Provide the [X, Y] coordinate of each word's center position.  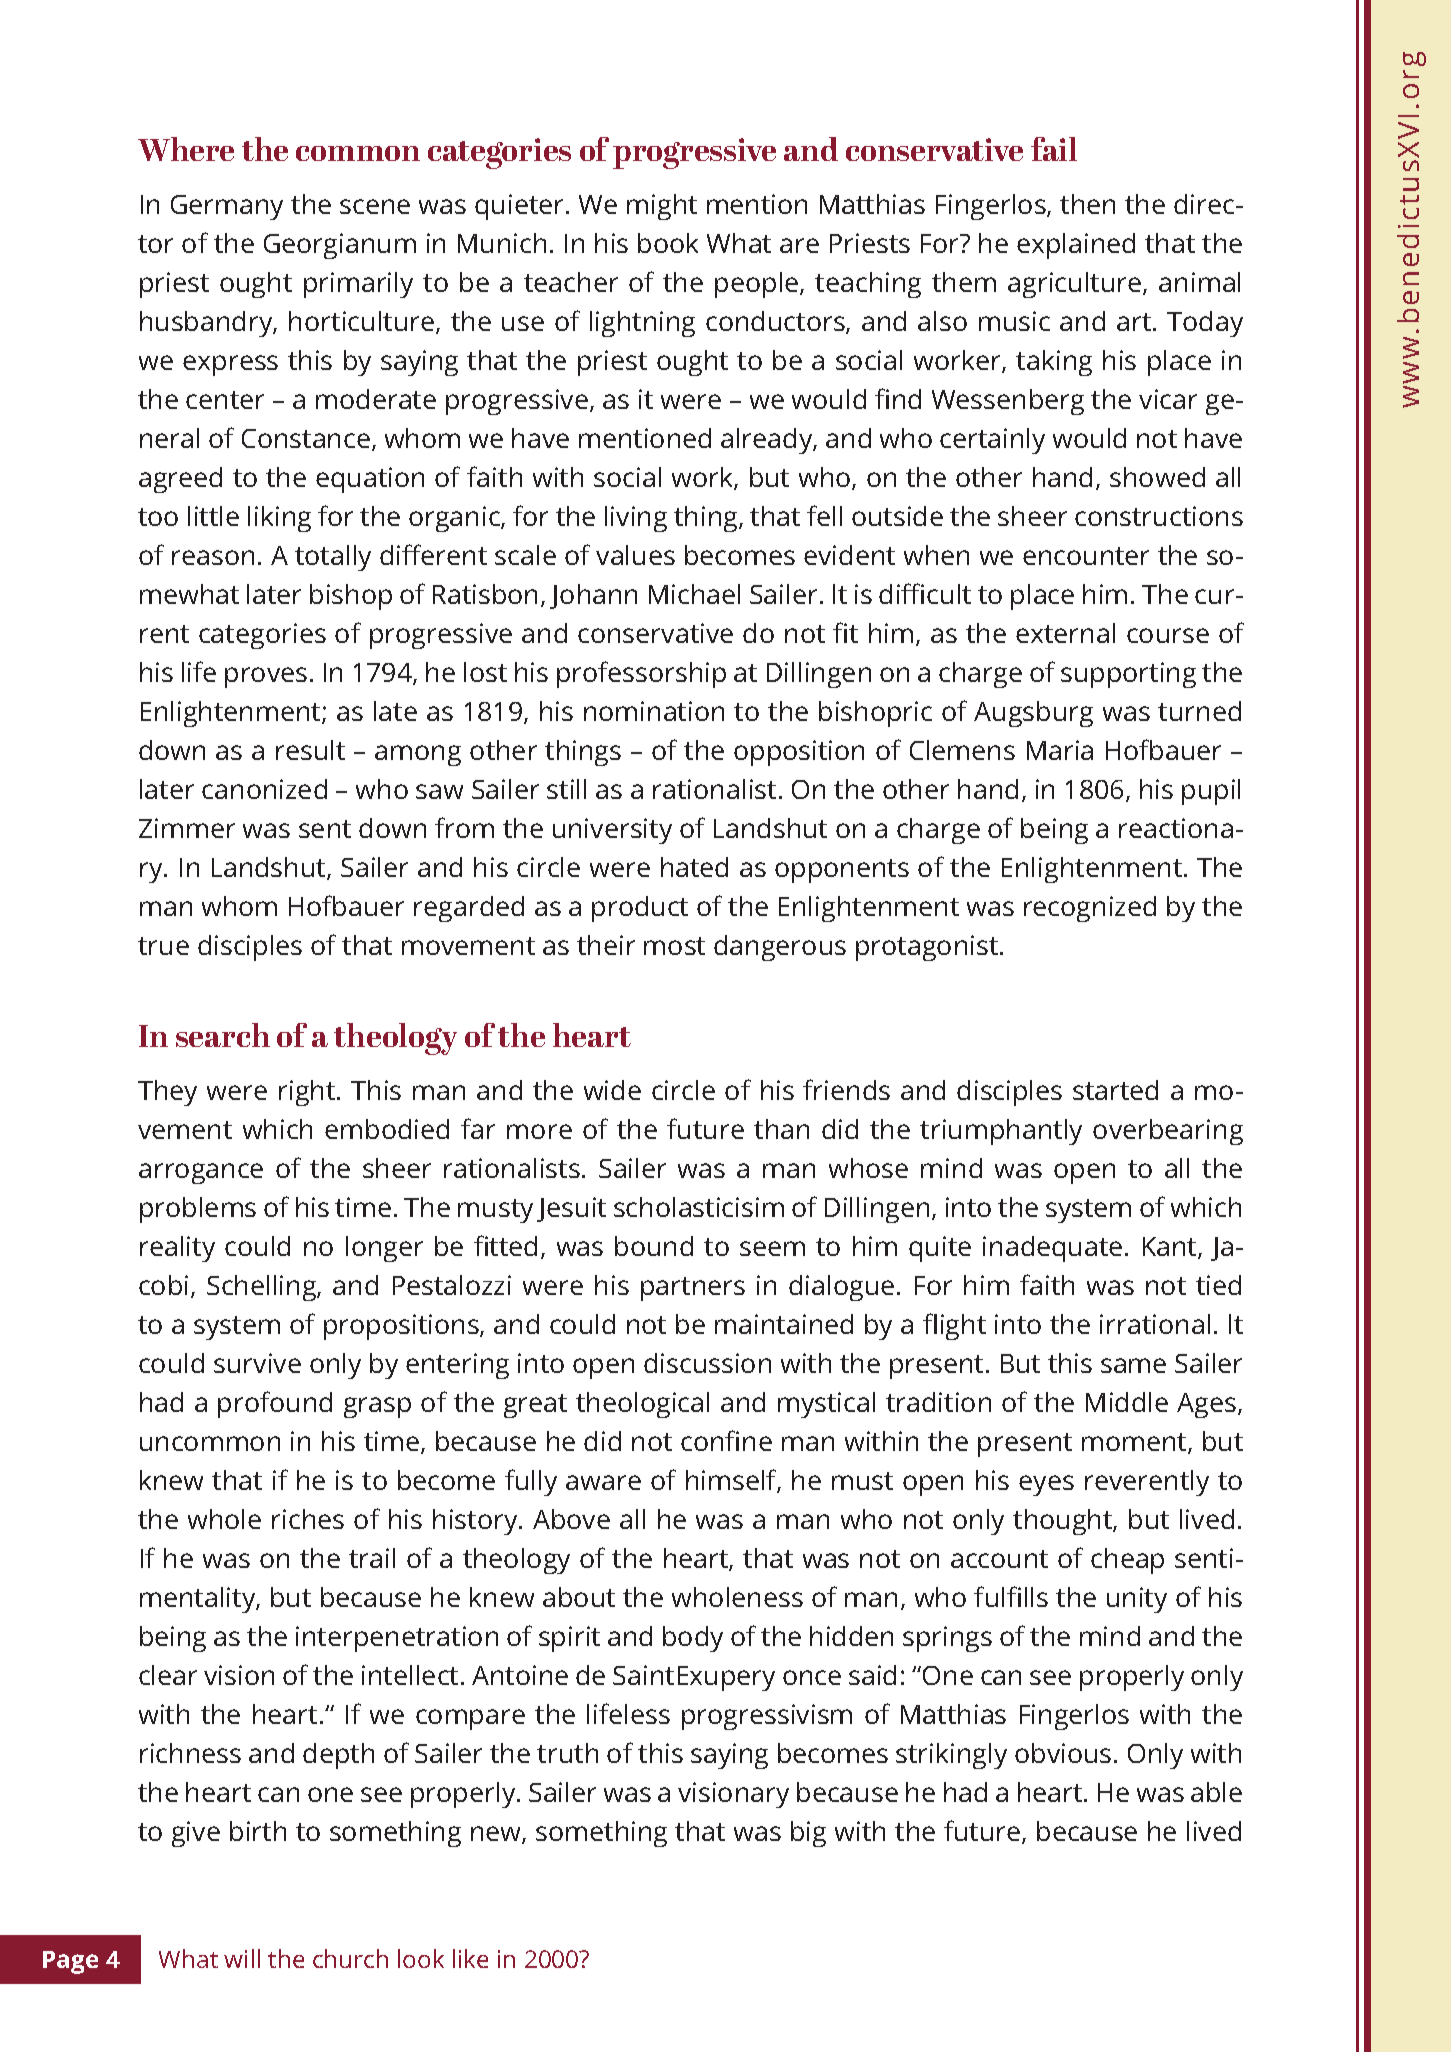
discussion [707, 1363]
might [662, 207]
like [470, 1958]
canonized [264, 789]
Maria [1060, 750]
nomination [654, 711]
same [1133, 1365]
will [242, 1958]
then [1087, 204]
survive [257, 1363]
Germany [227, 207]
